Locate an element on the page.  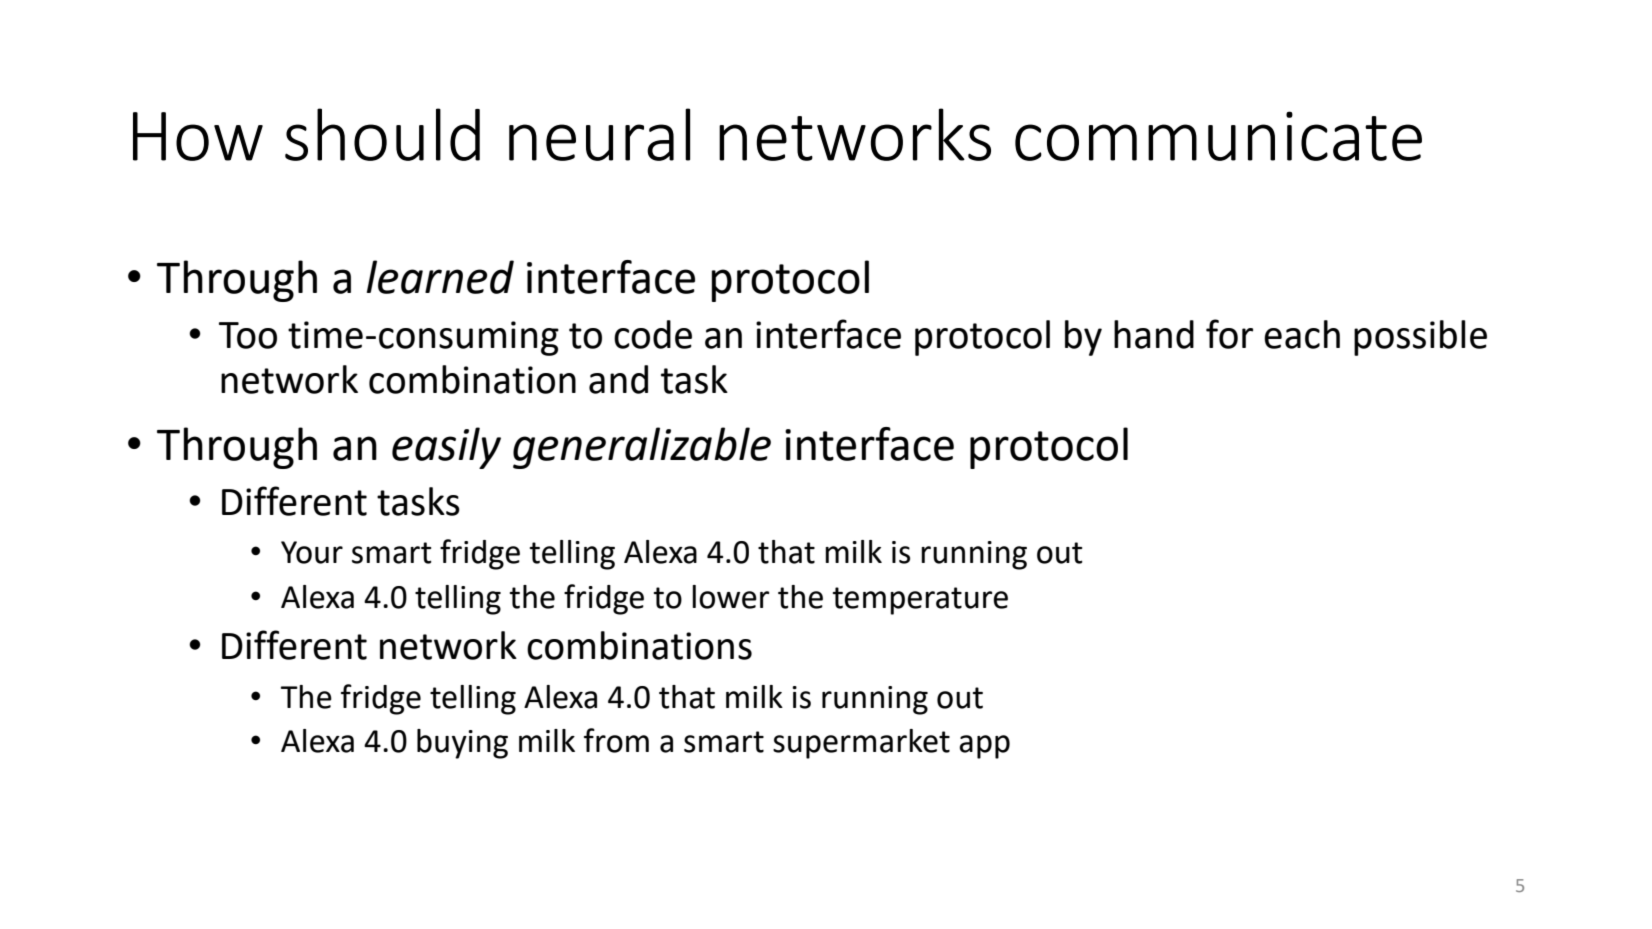
generalizable is located at coordinates (642, 448).
